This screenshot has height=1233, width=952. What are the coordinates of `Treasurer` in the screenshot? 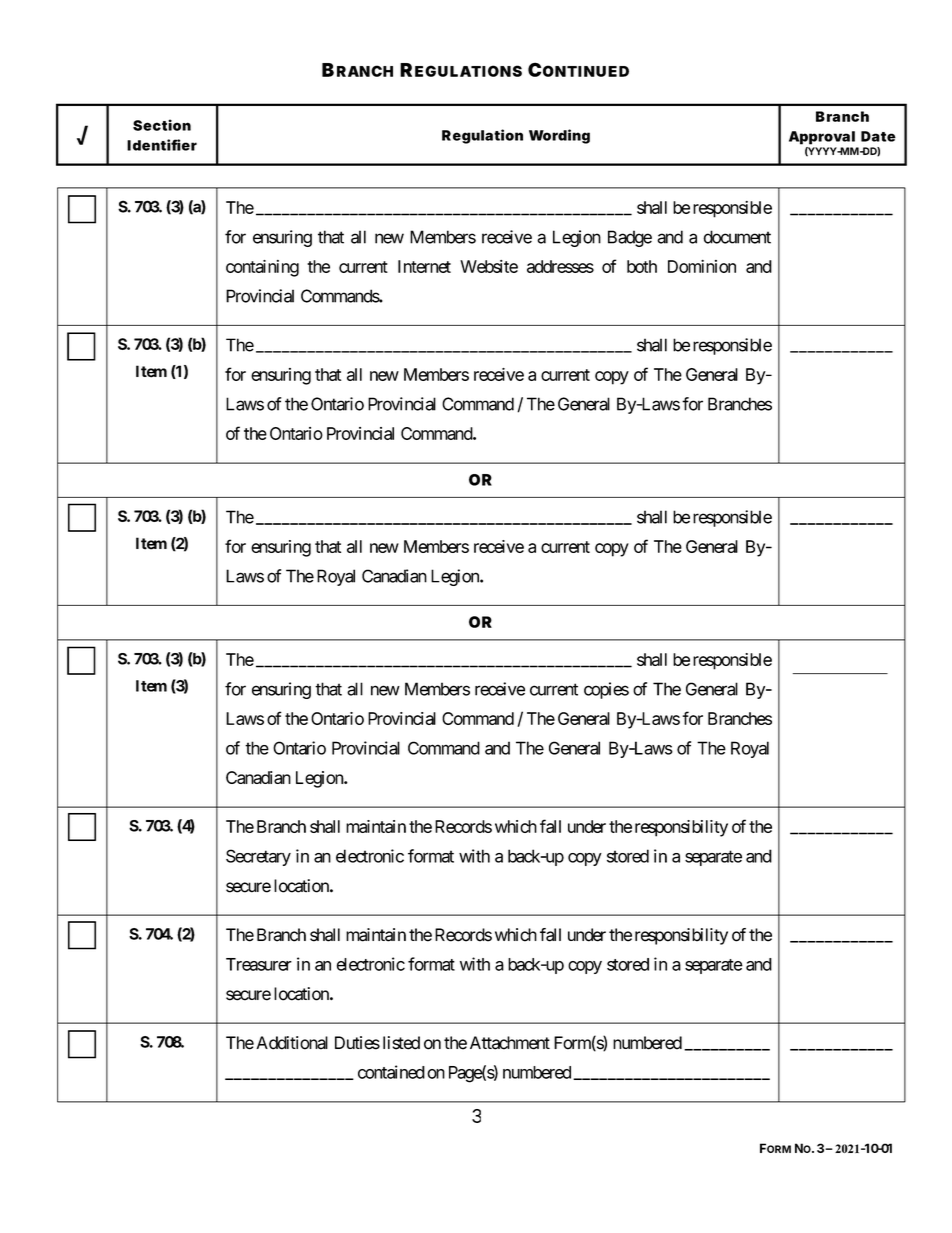 It's located at (259, 964).
